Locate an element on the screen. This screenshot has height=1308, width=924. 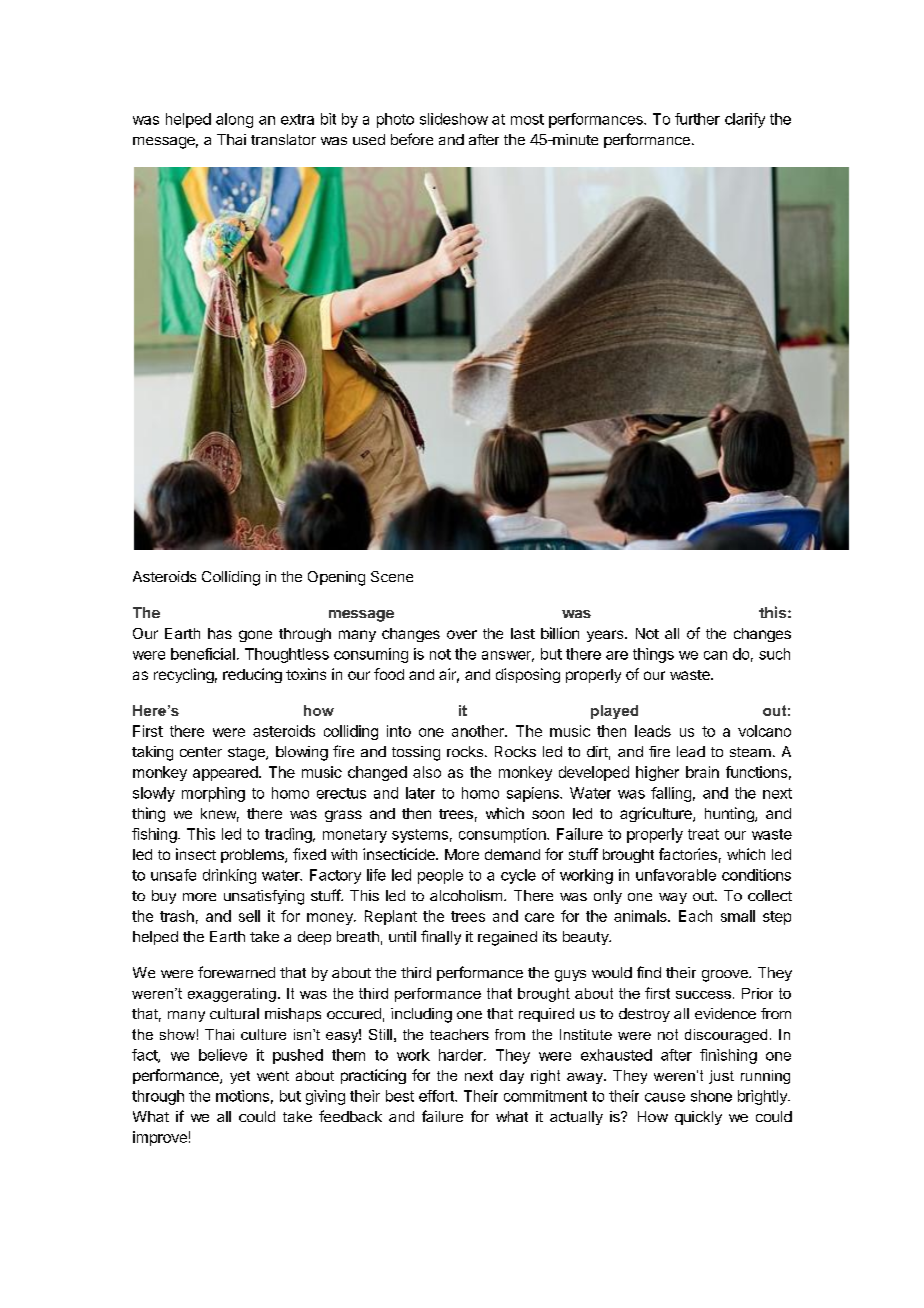
before is located at coordinates (412, 139).
